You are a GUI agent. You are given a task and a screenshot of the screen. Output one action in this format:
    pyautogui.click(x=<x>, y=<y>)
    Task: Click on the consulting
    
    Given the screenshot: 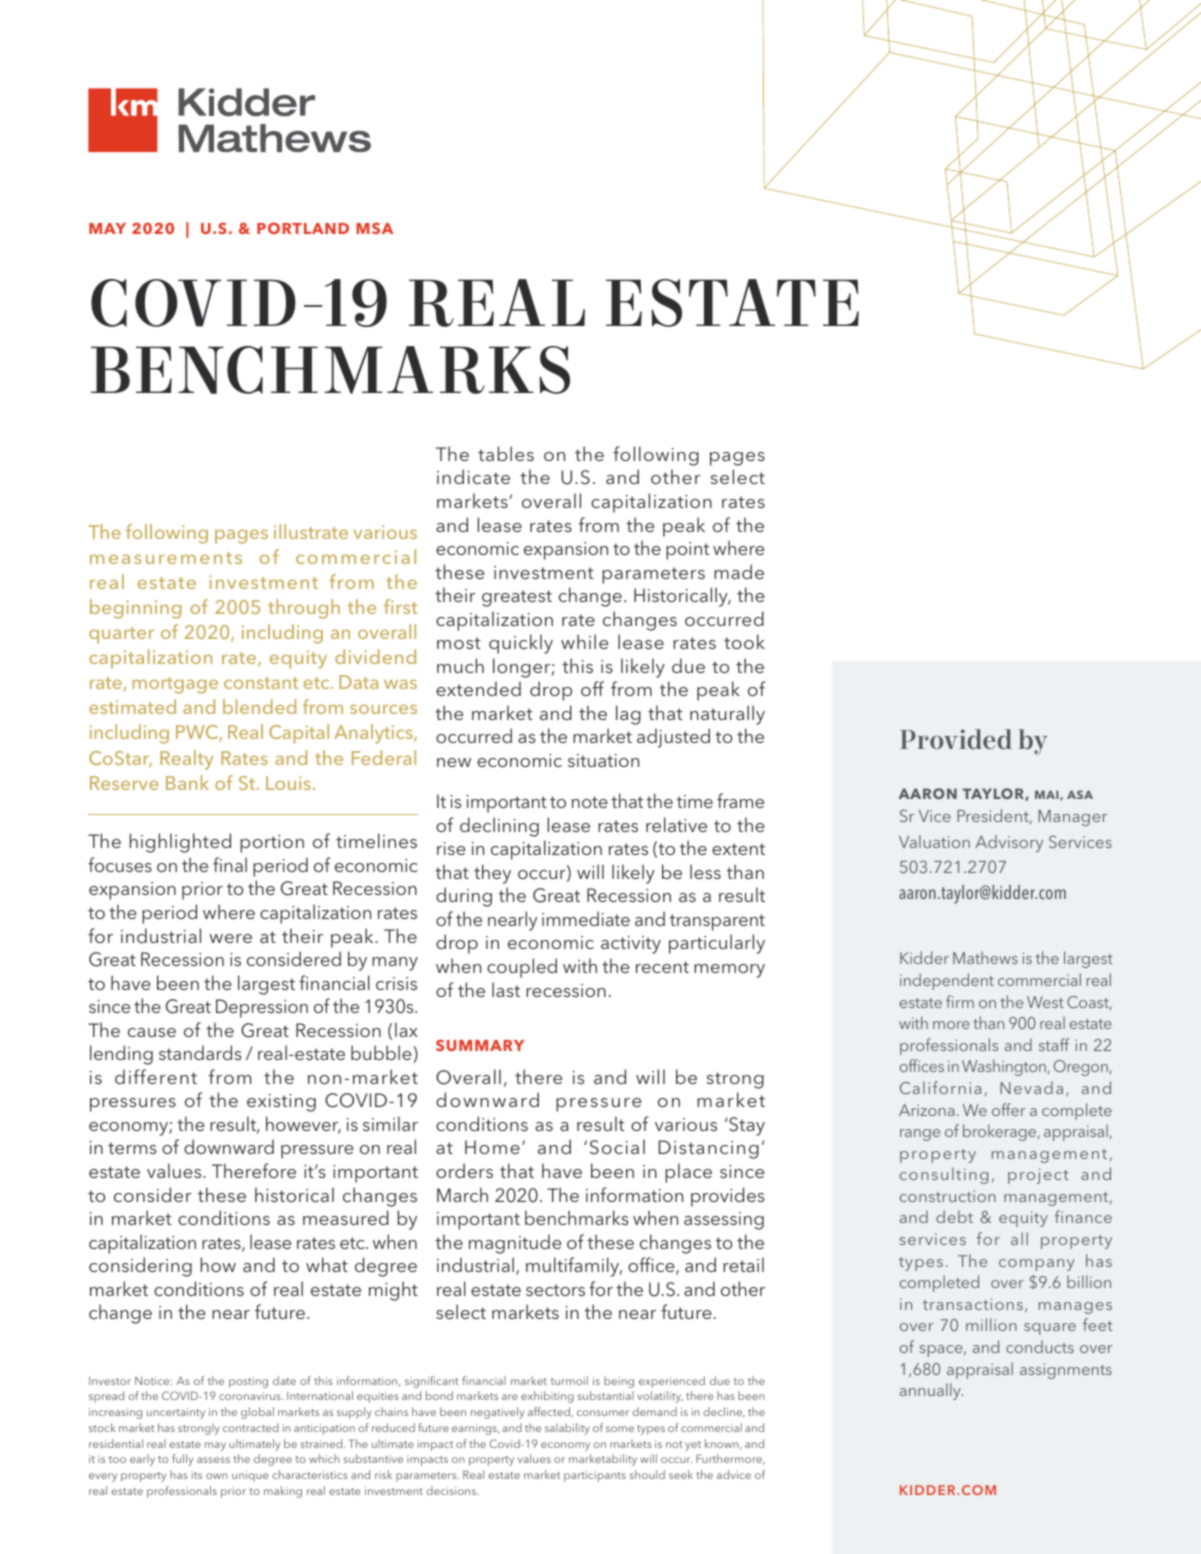 What is the action you would take?
    pyautogui.click(x=944, y=1175)
